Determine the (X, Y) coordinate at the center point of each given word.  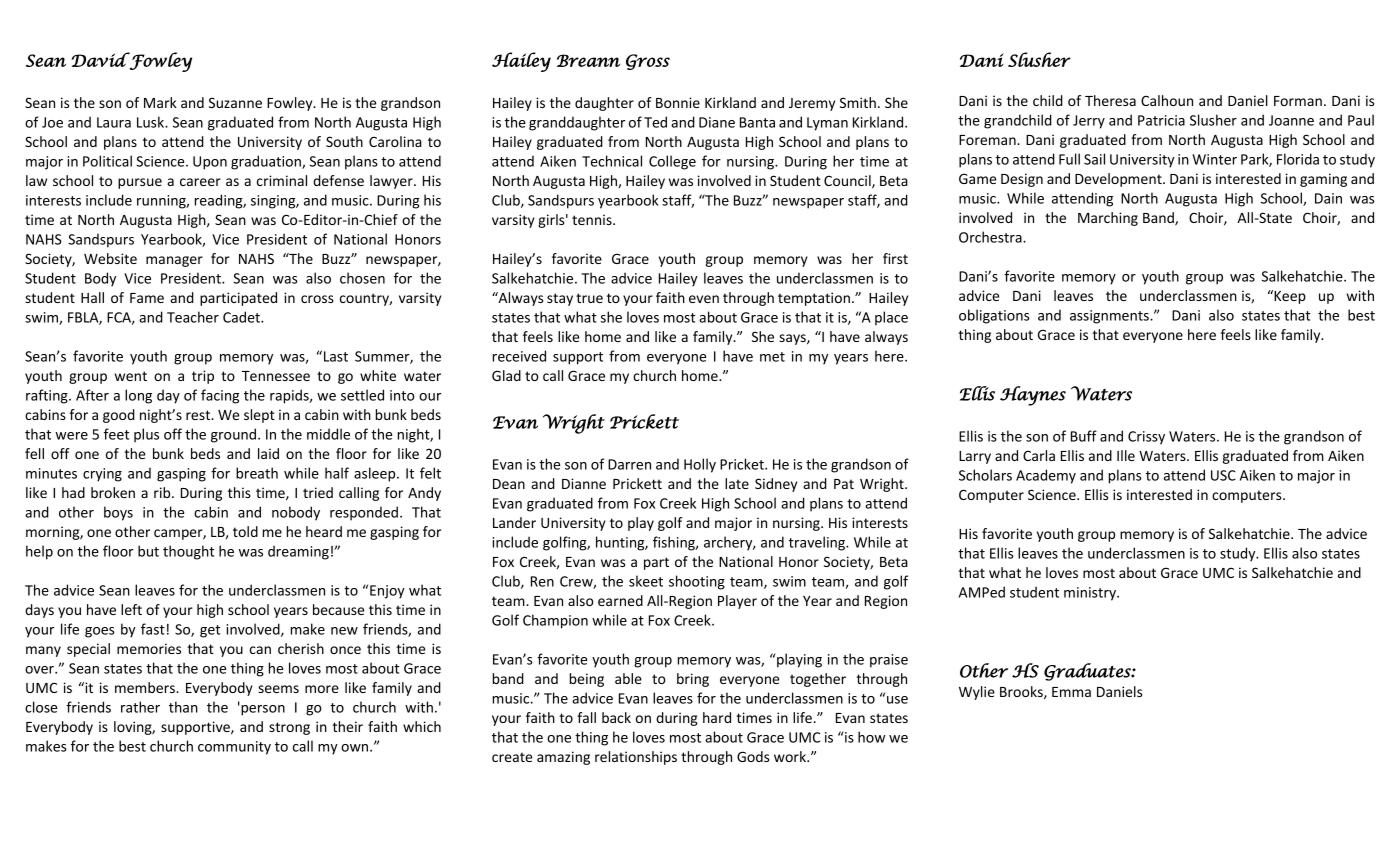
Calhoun (1167, 100)
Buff (1084, 436)
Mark (160, 102)
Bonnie (678, 102)
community (234, 748)
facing (220, 396)
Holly (700, 465)
